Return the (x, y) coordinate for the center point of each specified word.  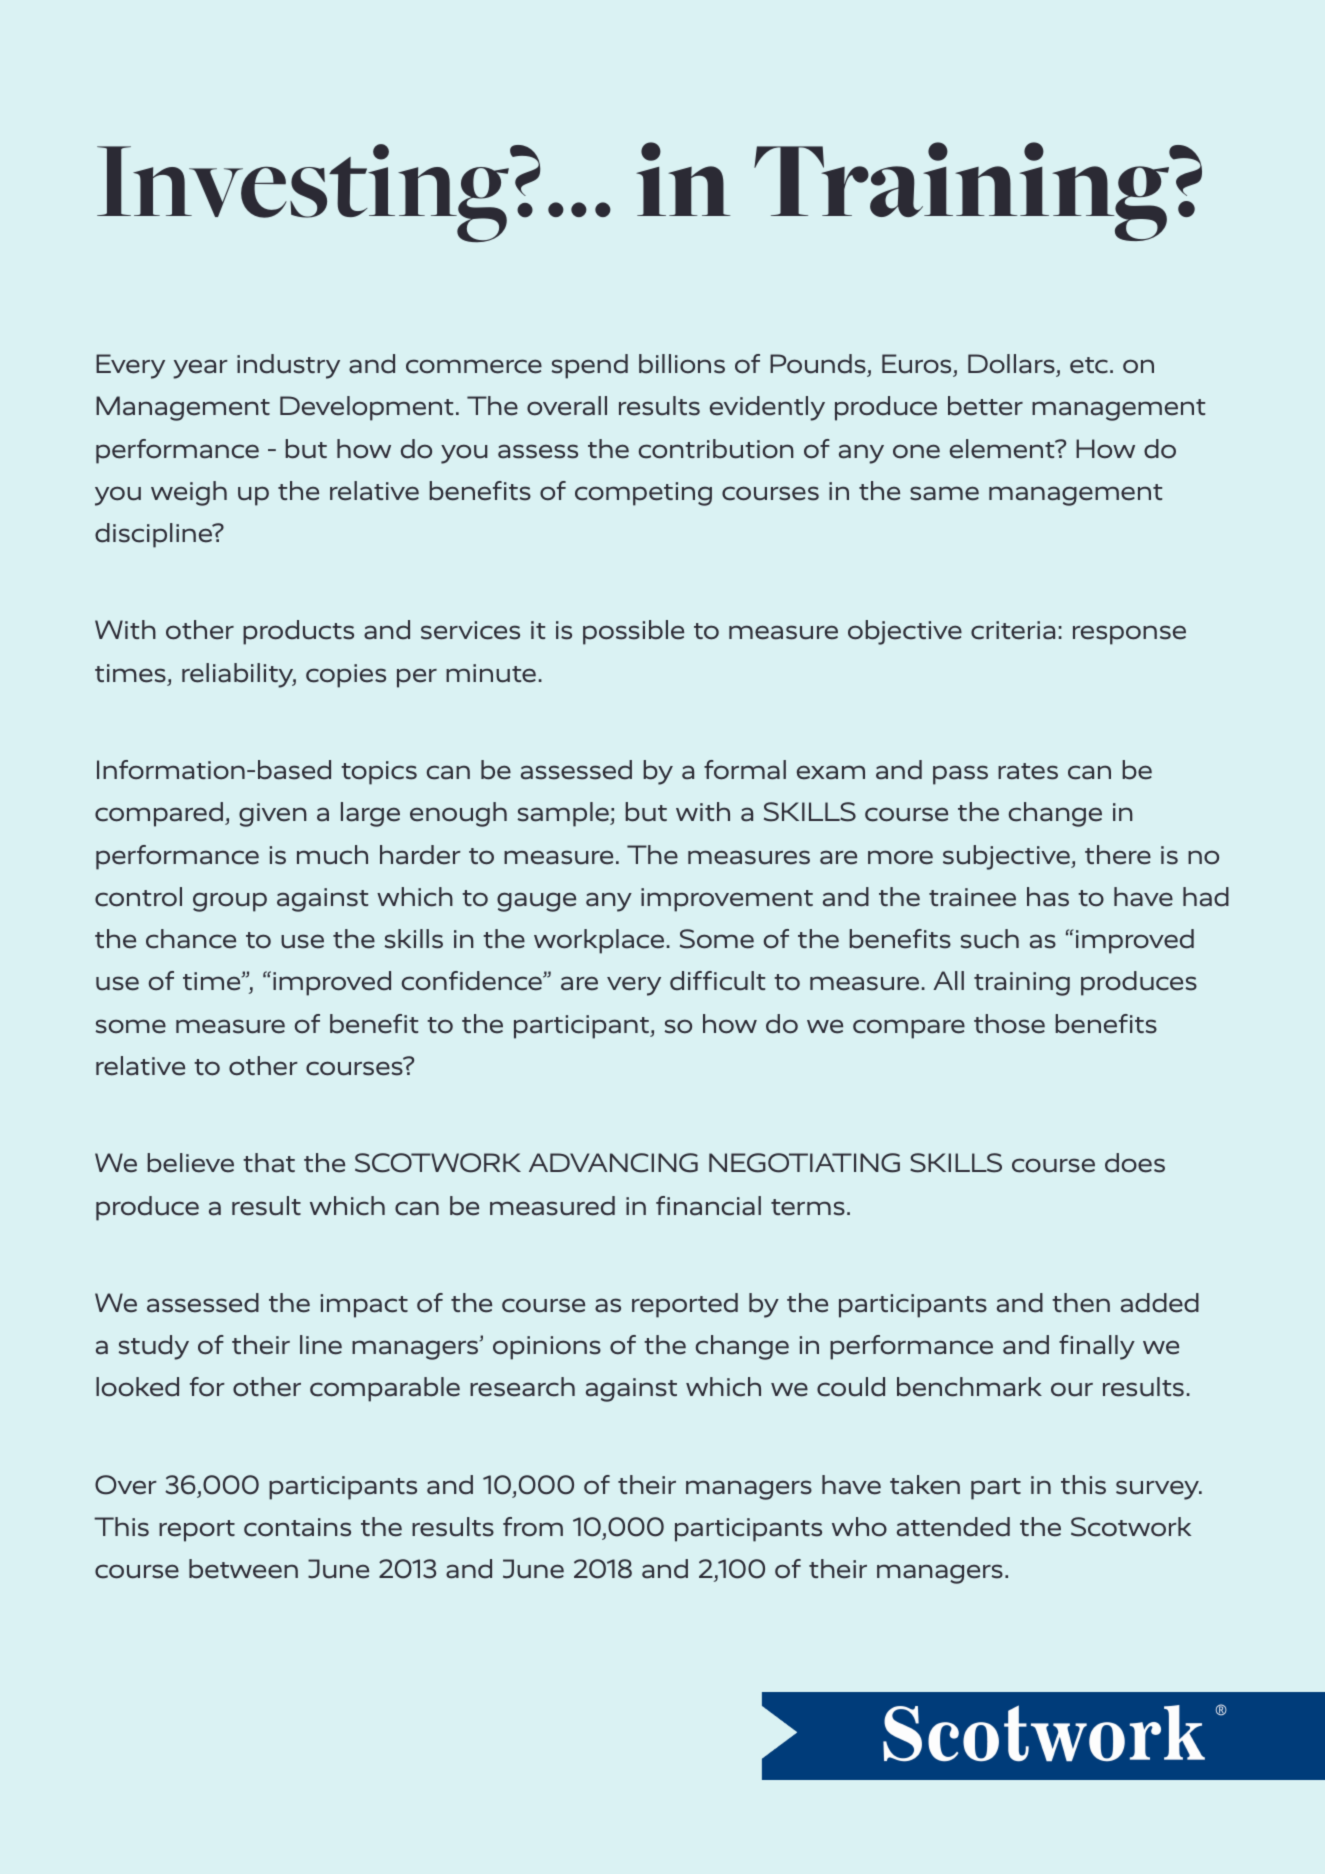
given (273, 815)
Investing (304, 193)
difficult (717, 981)
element (1003, 449)
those (1009, 1024)
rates (1028, 771)
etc (1089, 365)
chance (191, 939)
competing (643, 494)
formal (745, 770)
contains (297, 1527)
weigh (189, 493)
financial (708, 1206)
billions (682, 364)
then (1081, 1303)
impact (364, 1306)
